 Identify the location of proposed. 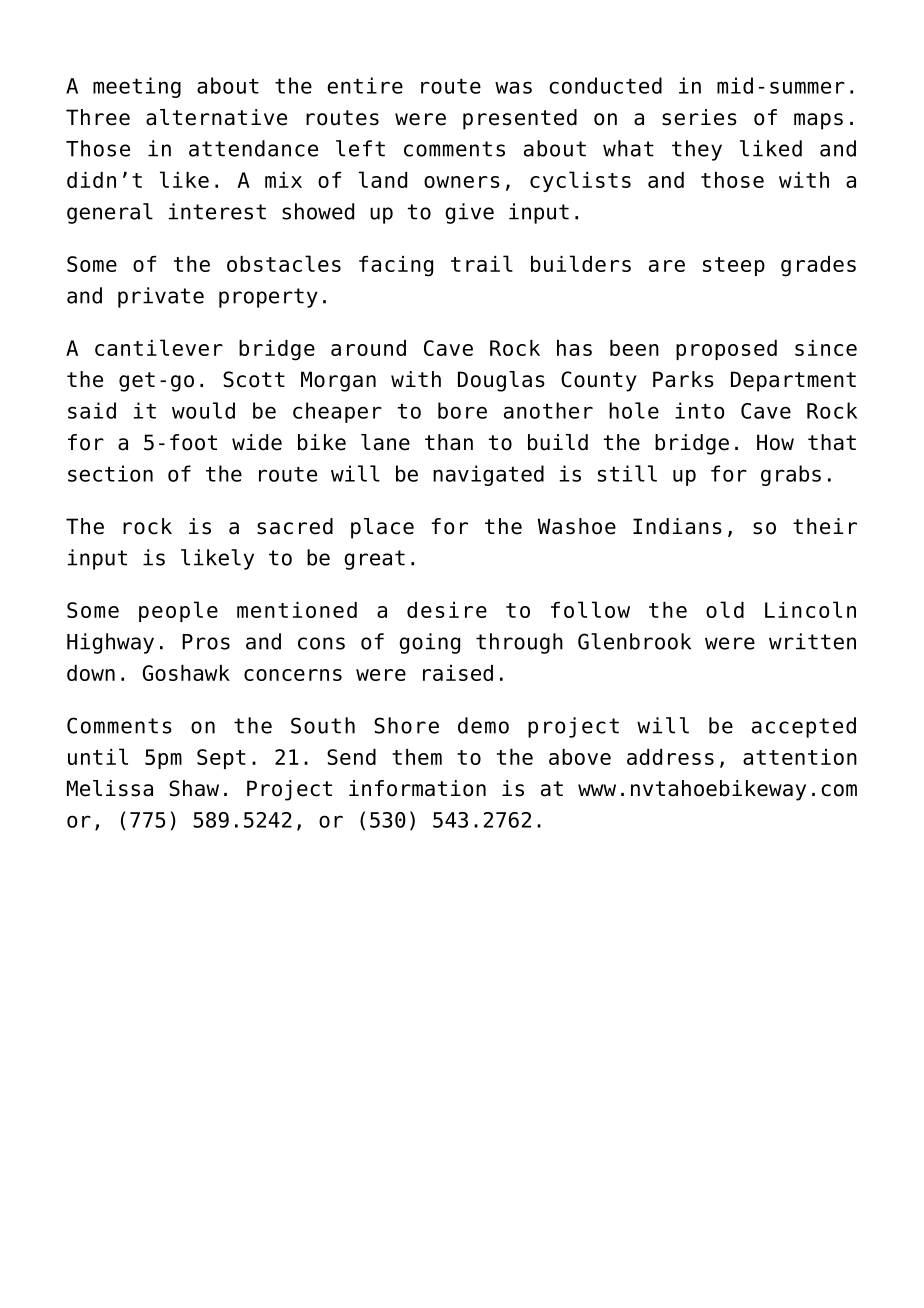
(726, 350).
